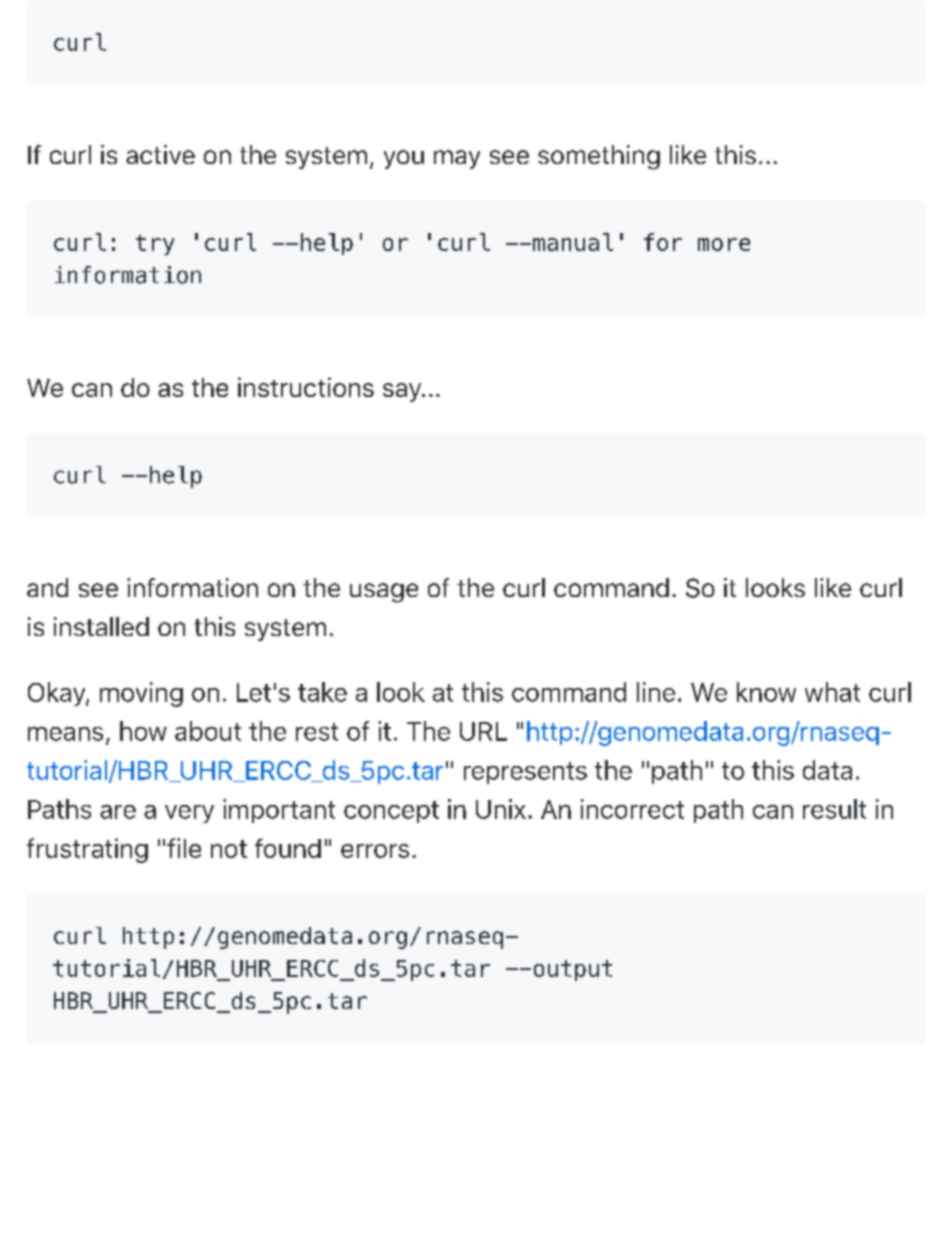 This screenshot has width=952, height=1245. Describe the element at coordinates (101, 626) in the screenshot. I see `installed` at that location.
